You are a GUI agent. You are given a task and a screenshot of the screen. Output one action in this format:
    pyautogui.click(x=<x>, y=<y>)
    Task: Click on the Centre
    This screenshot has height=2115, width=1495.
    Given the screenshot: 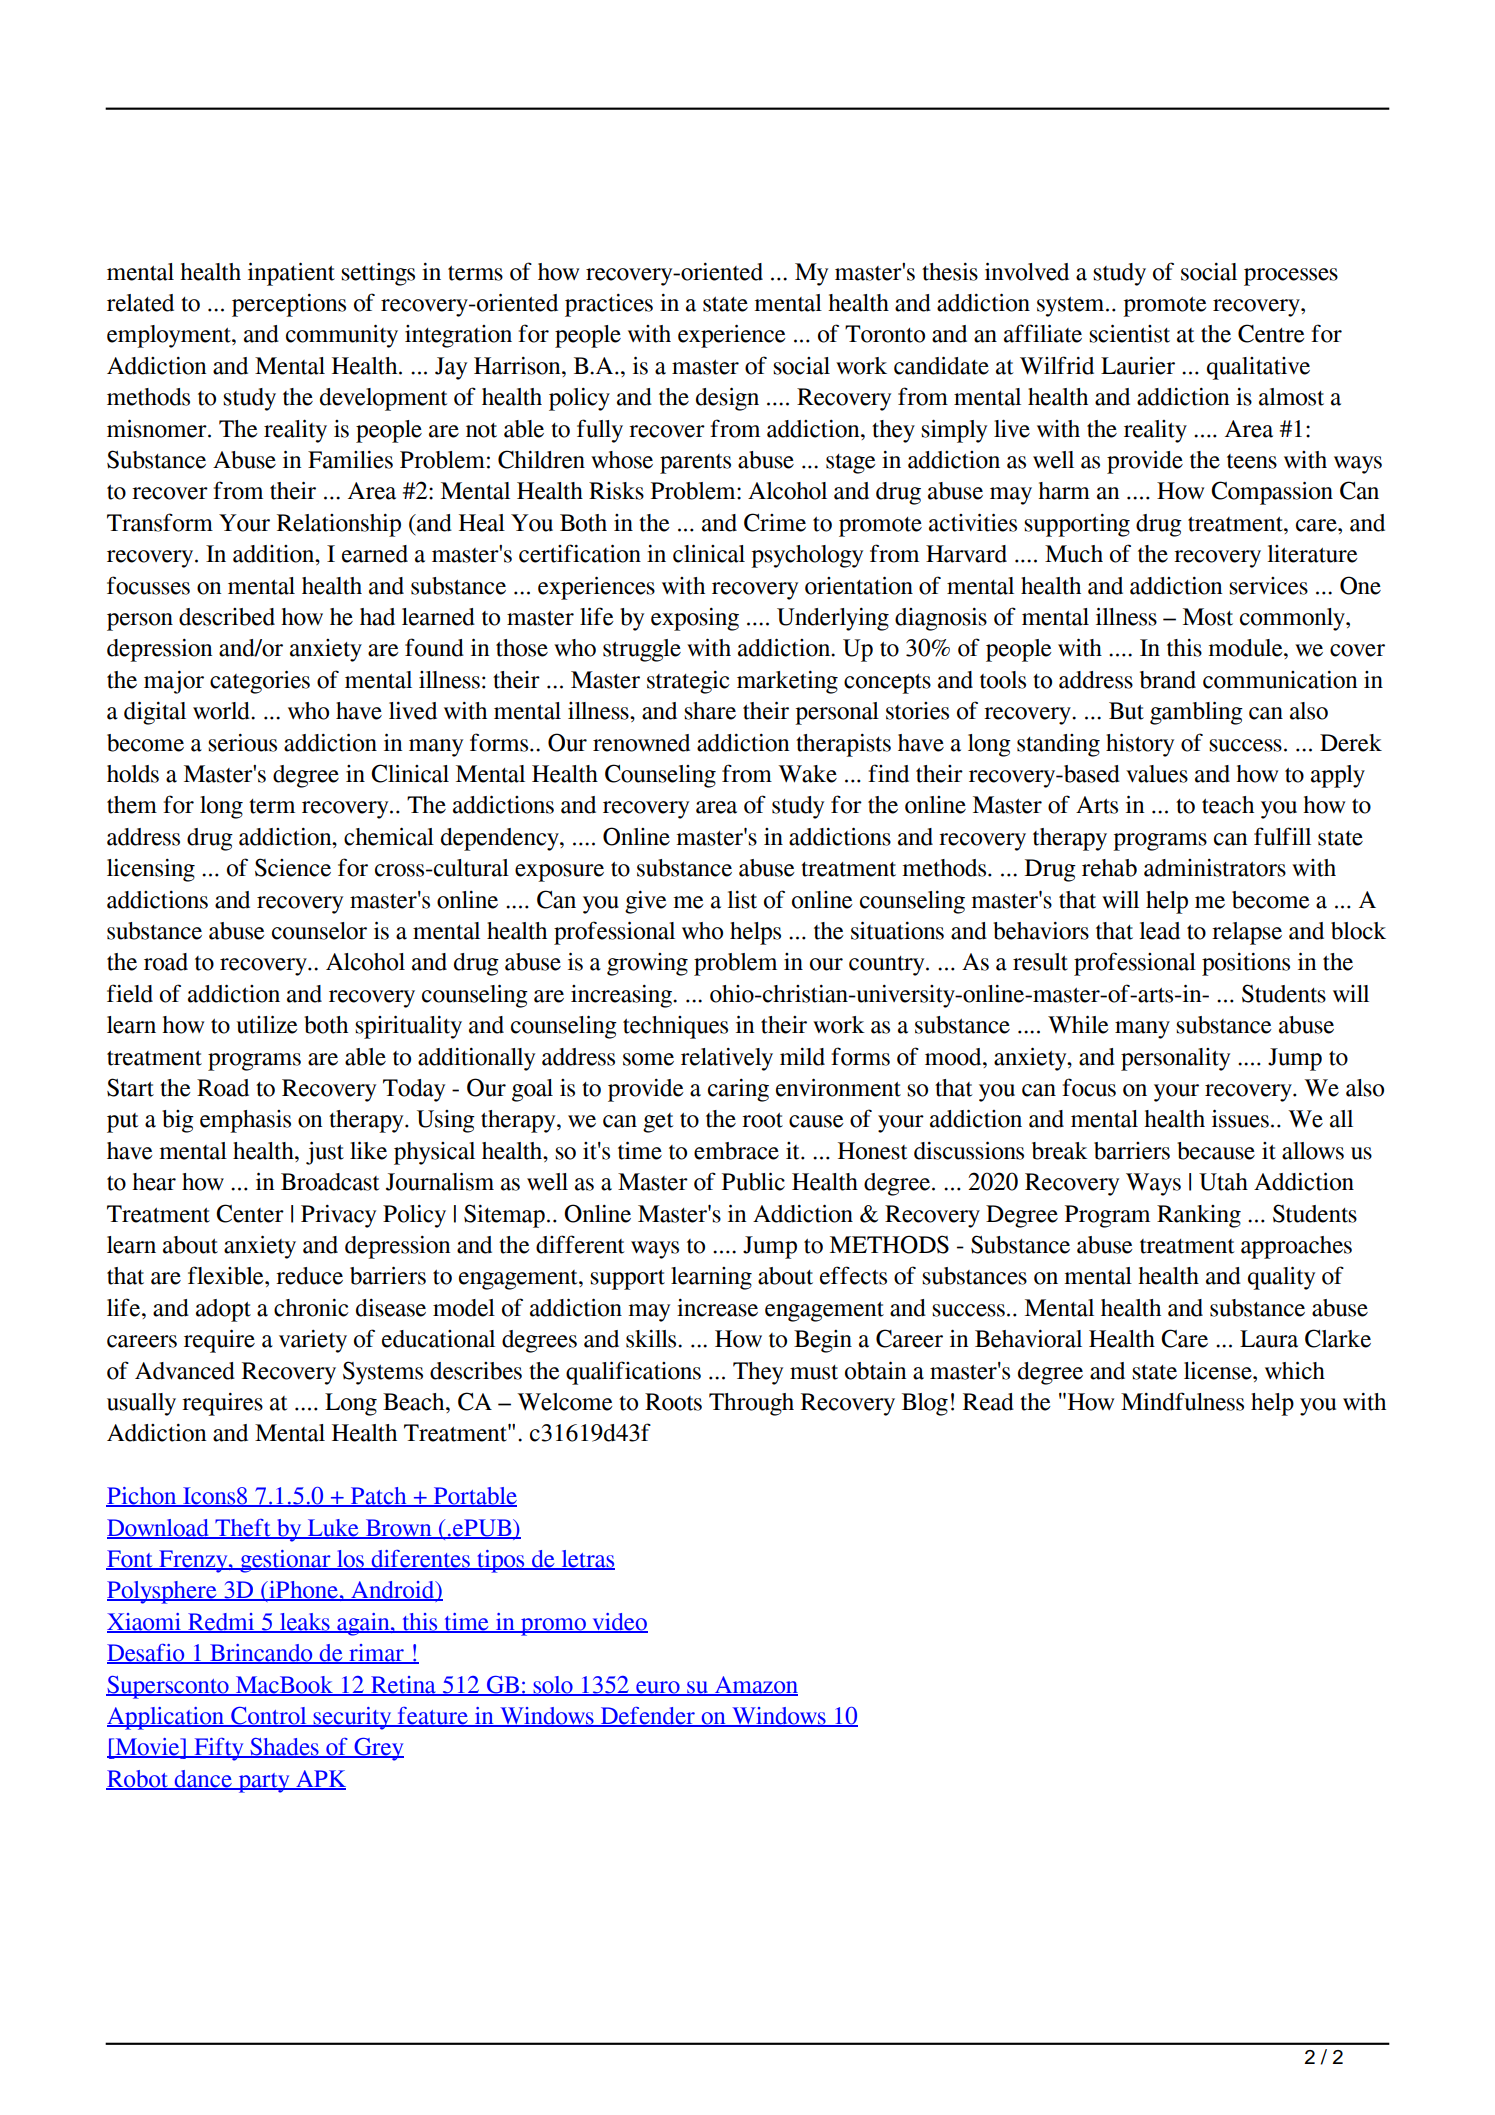 What is the action you would take?
    pyautogui.click(x=1271, y=333)
